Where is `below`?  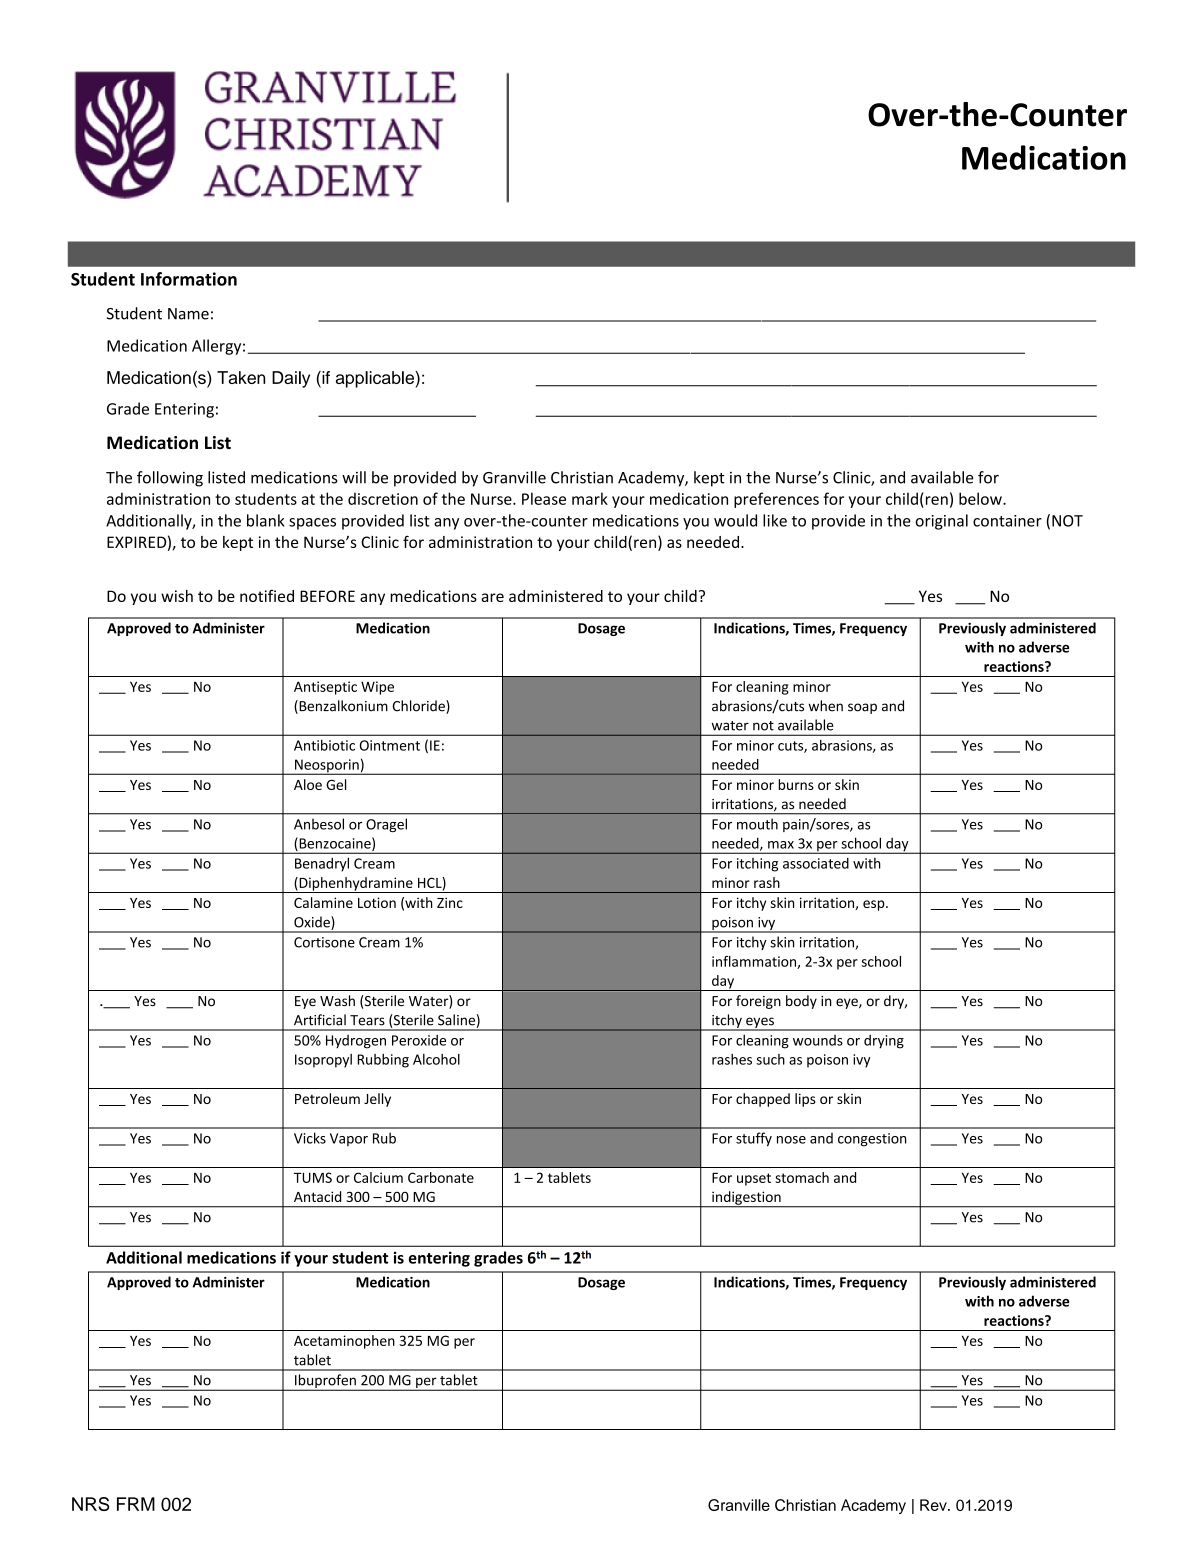
below is located at coordinates (981, 498).
